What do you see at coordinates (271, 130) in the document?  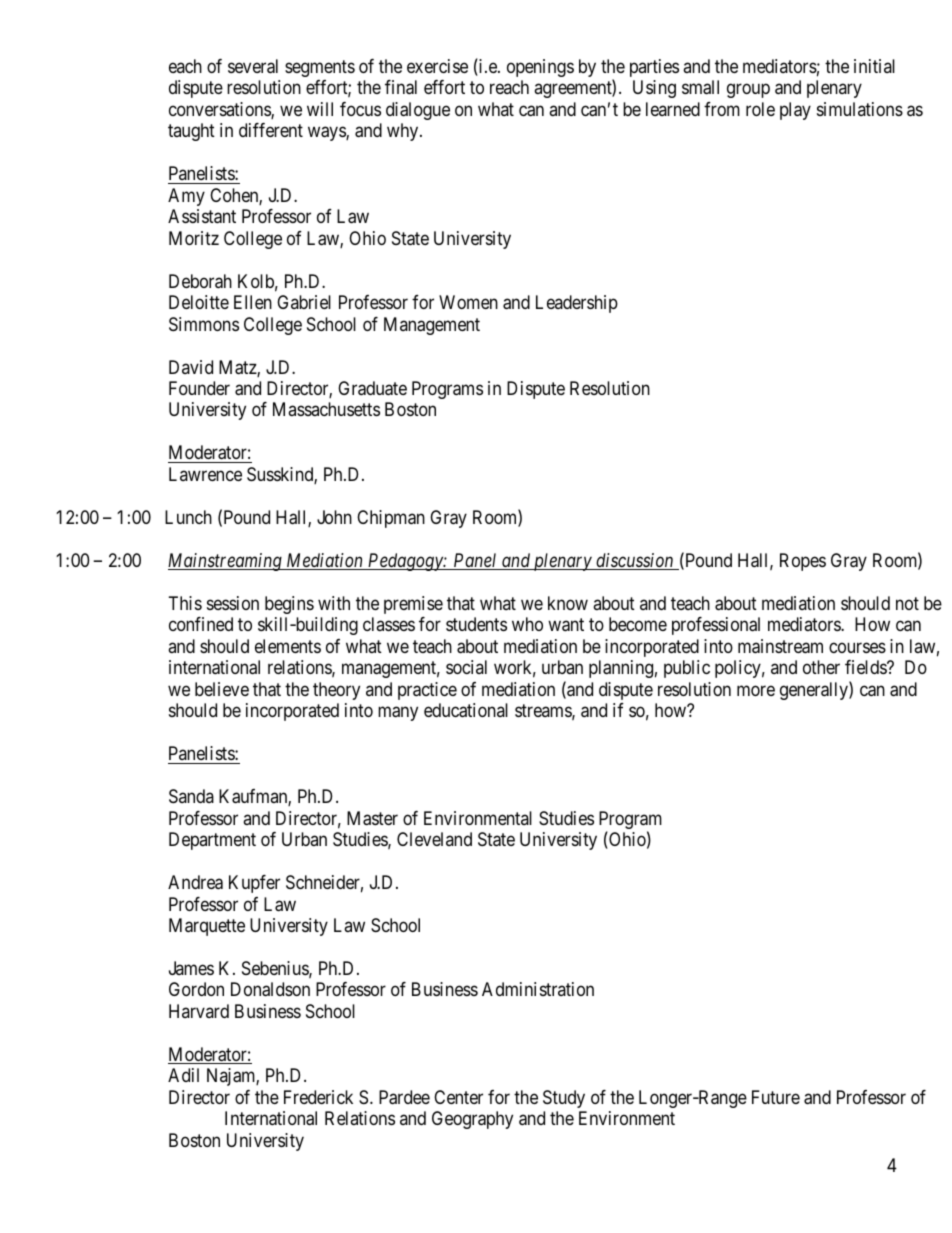 I see `different` at bounding box center [271, 130].
